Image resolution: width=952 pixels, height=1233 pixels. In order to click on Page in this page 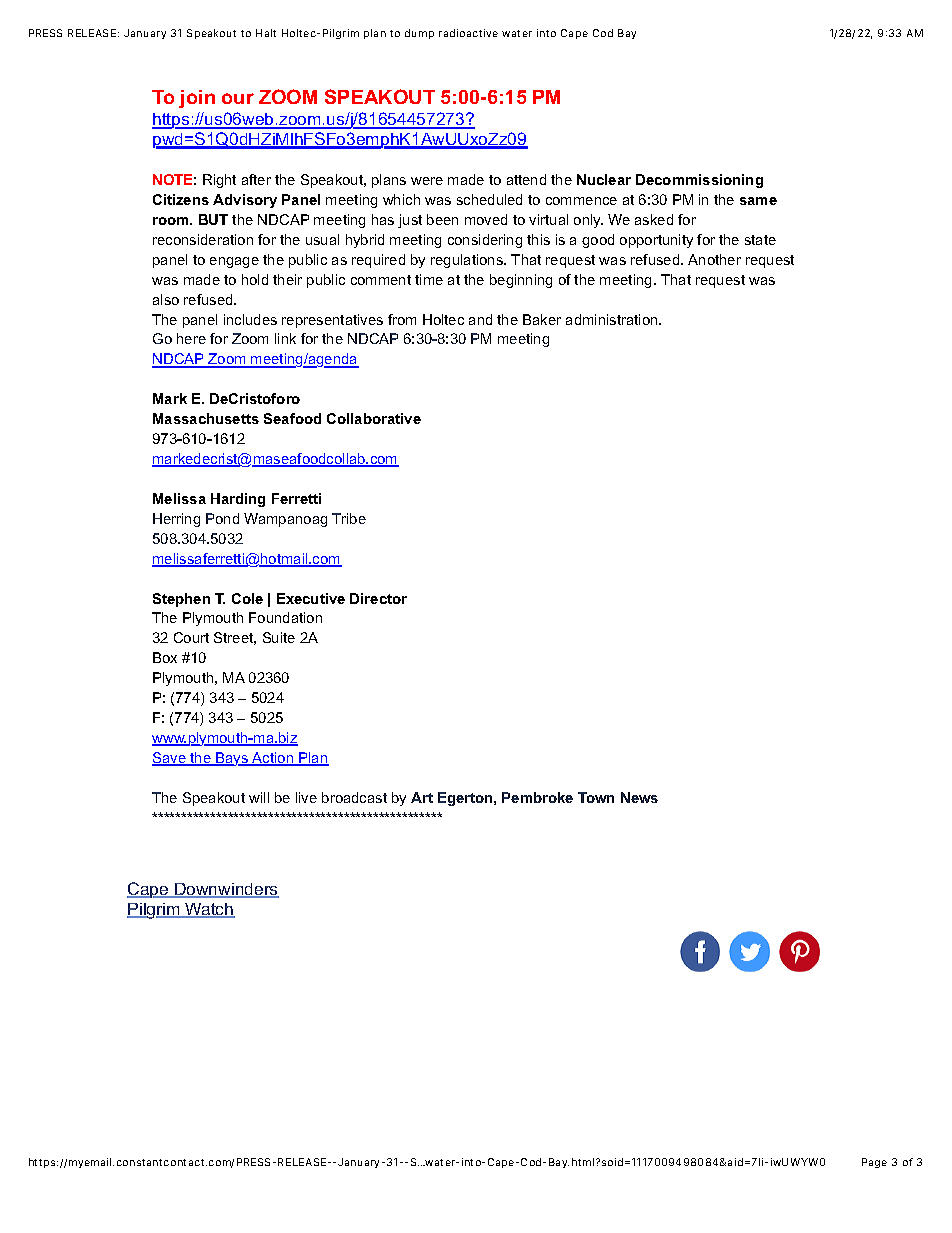, I will do `click(874, 1163)`.
